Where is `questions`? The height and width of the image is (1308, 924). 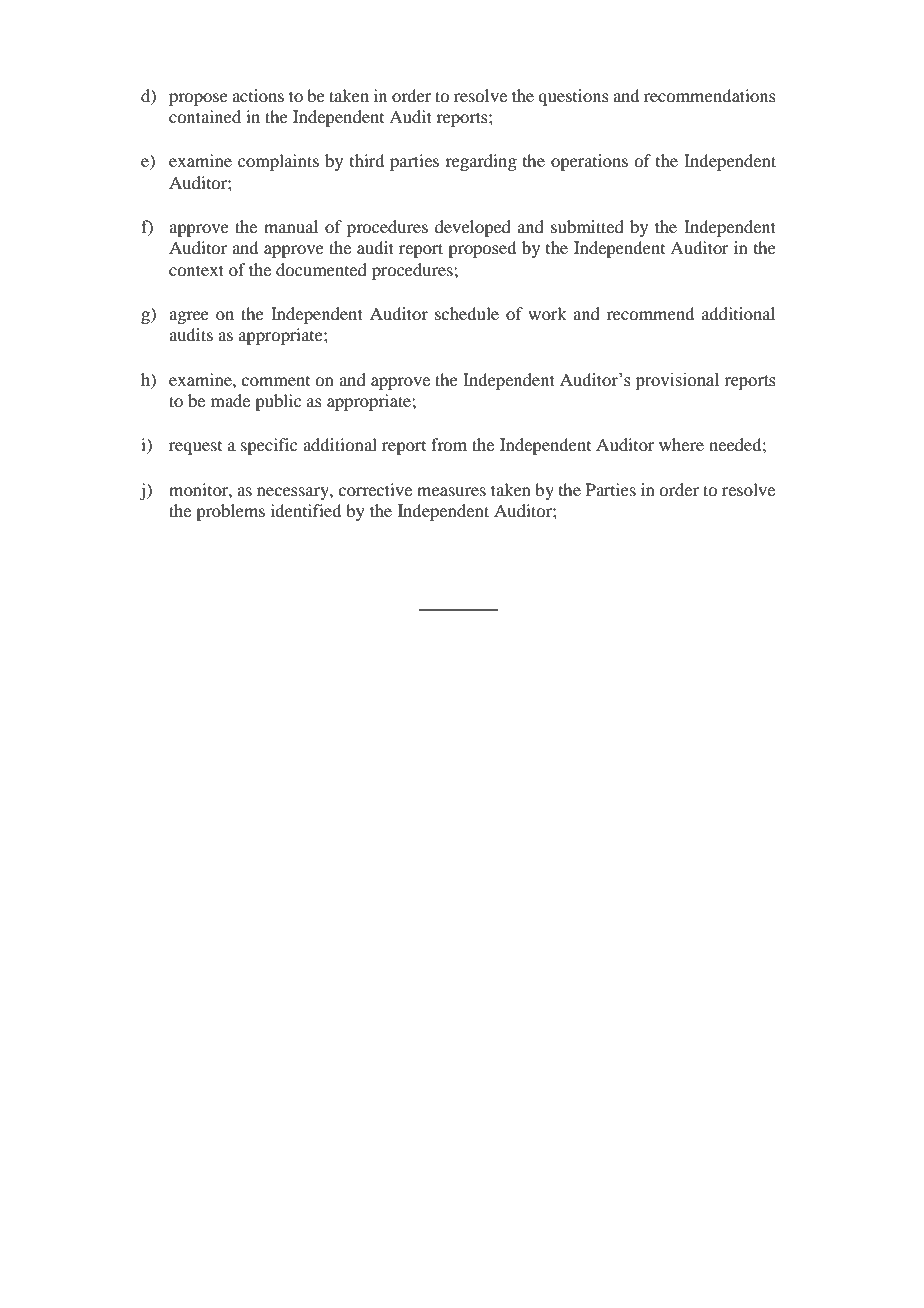
questions is located at coordinates (573, 97).
